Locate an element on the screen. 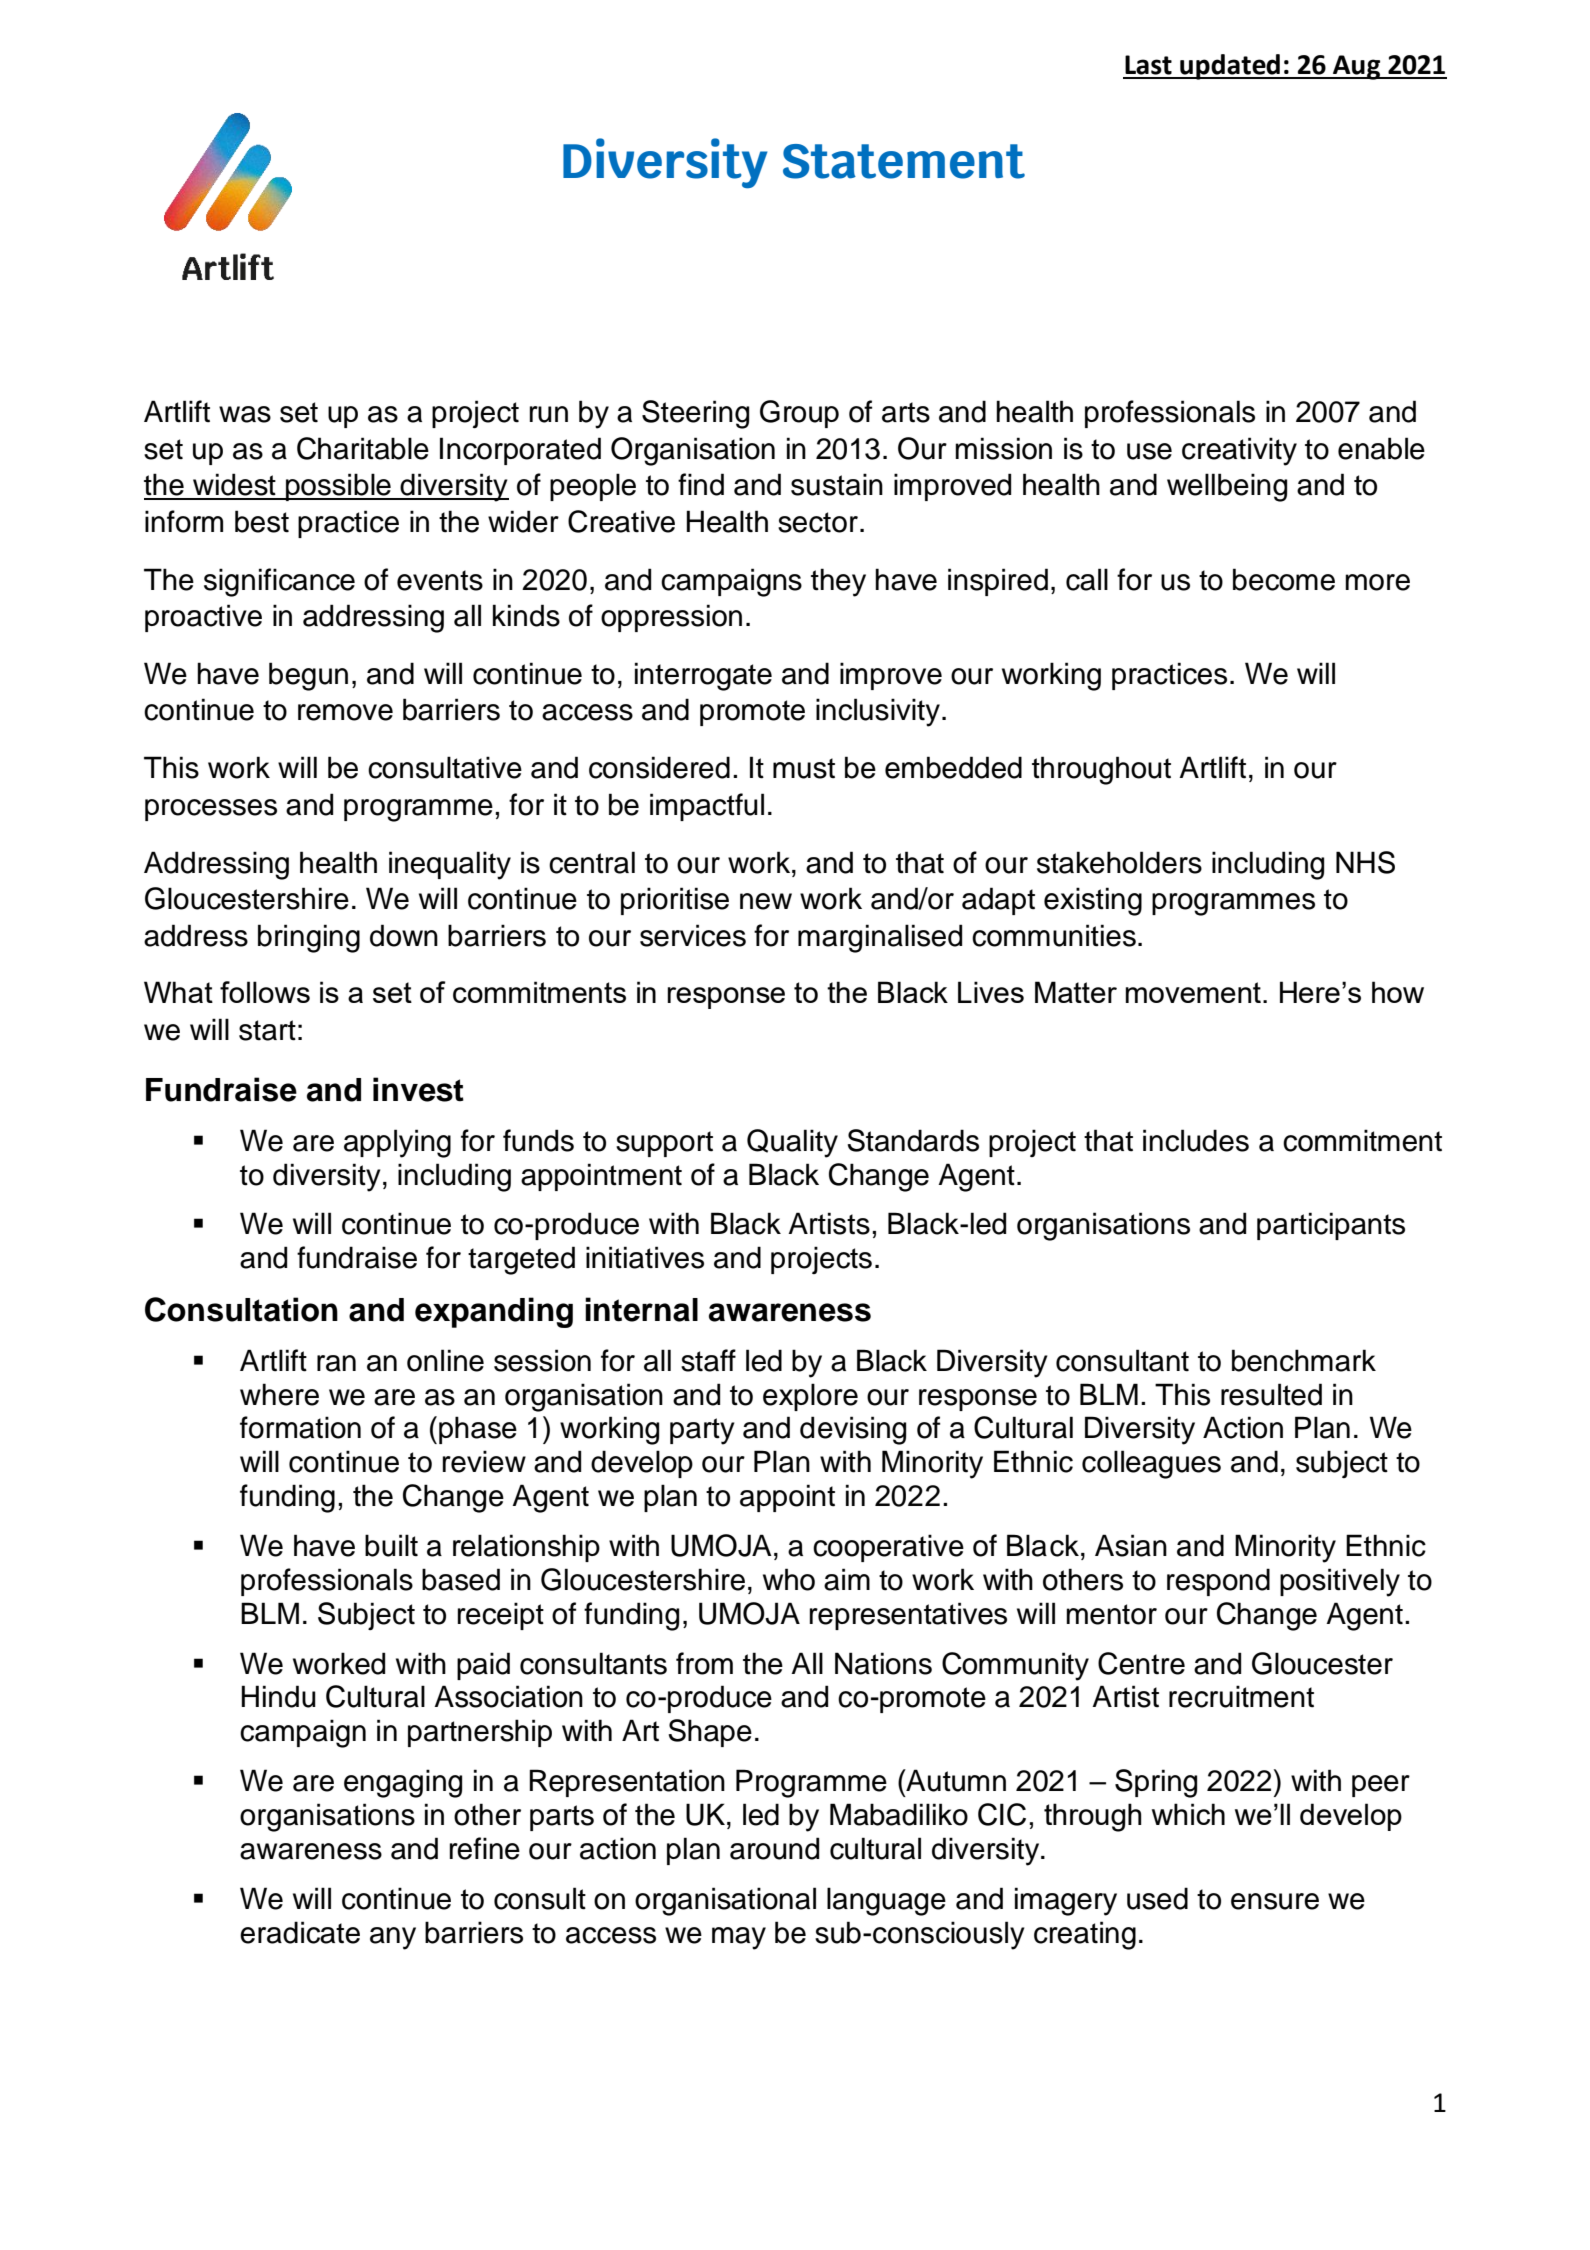  marginalised is located at coordinates (880, 938).
